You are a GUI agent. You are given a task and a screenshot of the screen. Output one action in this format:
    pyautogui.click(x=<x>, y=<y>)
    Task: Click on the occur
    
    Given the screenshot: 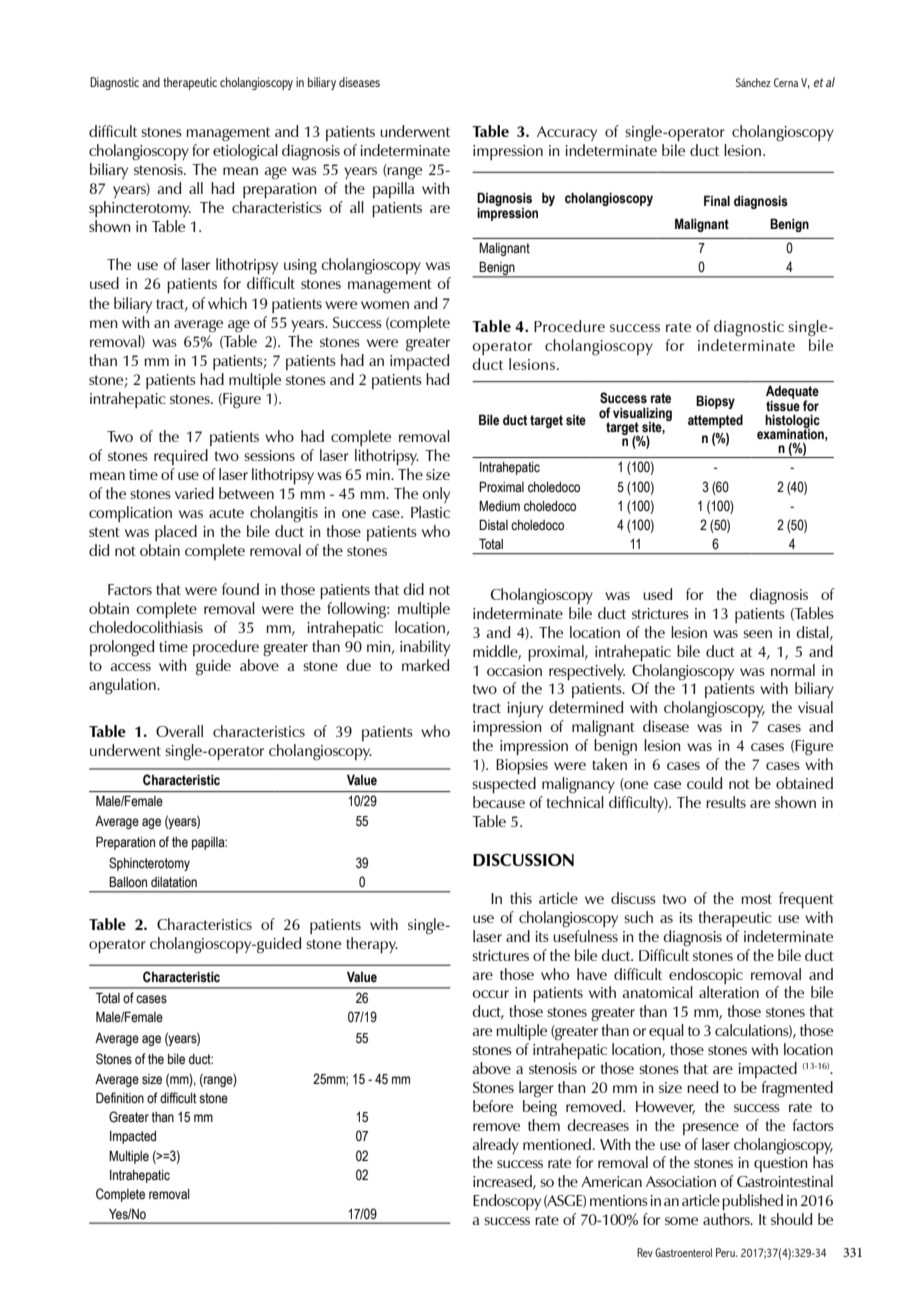 What is the action you would take?
    pyautogui.click(x=490, y=994)
